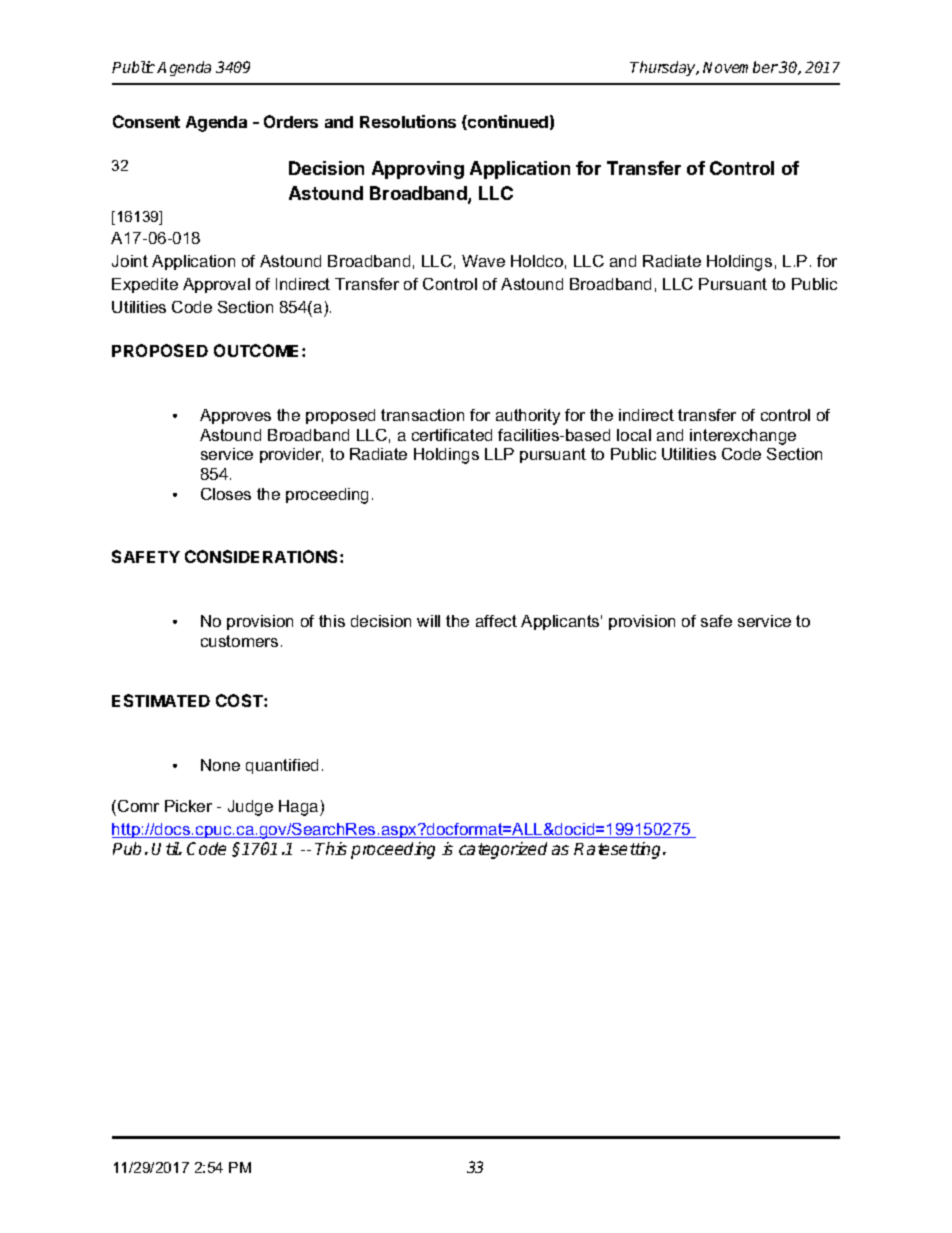 The image size is (952, 1233). Describe the element at coordinates (428, 621) in the screenshot. I see `will` at that location.
